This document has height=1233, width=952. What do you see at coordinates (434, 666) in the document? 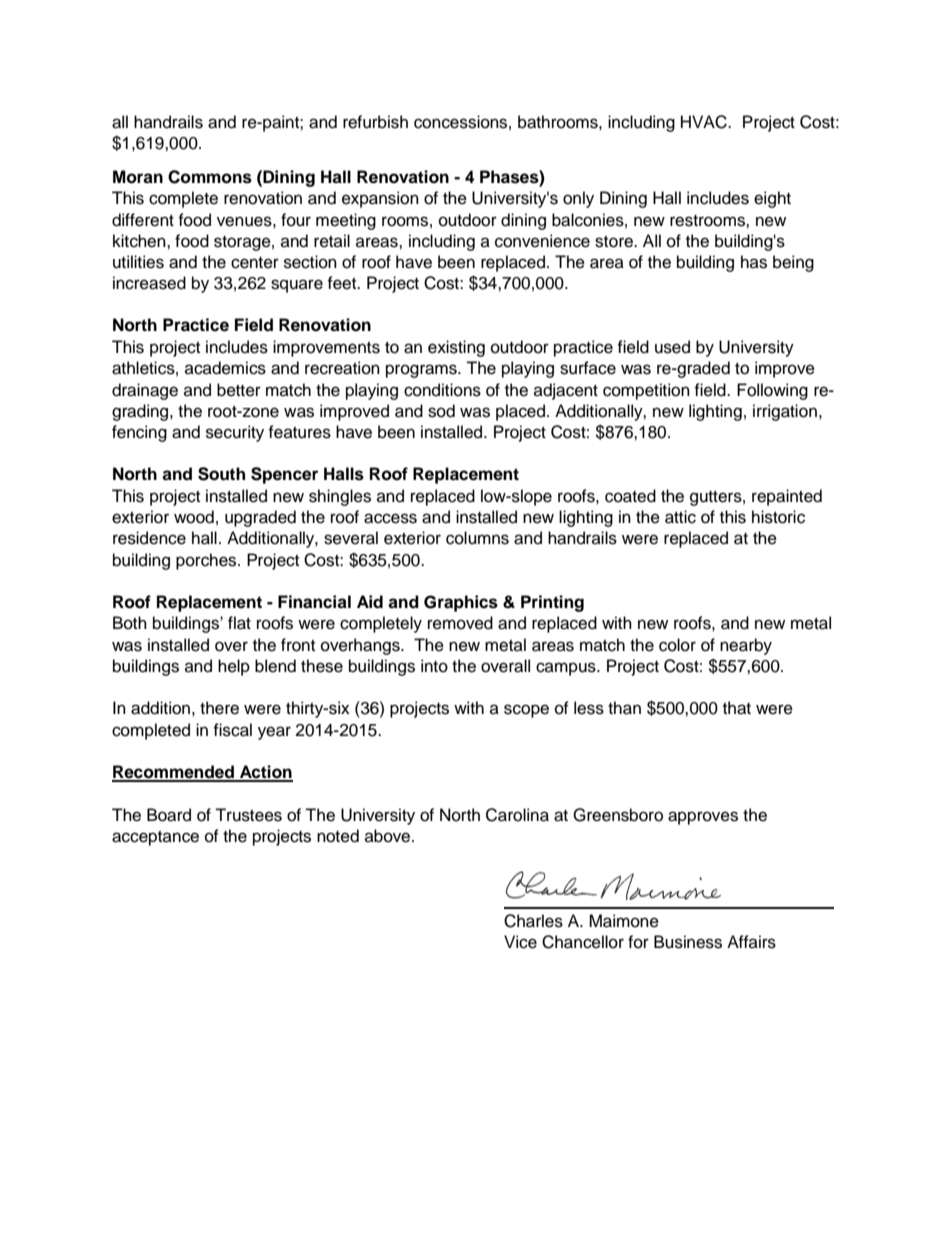
I see `into` at bounding box center [434, 666].
